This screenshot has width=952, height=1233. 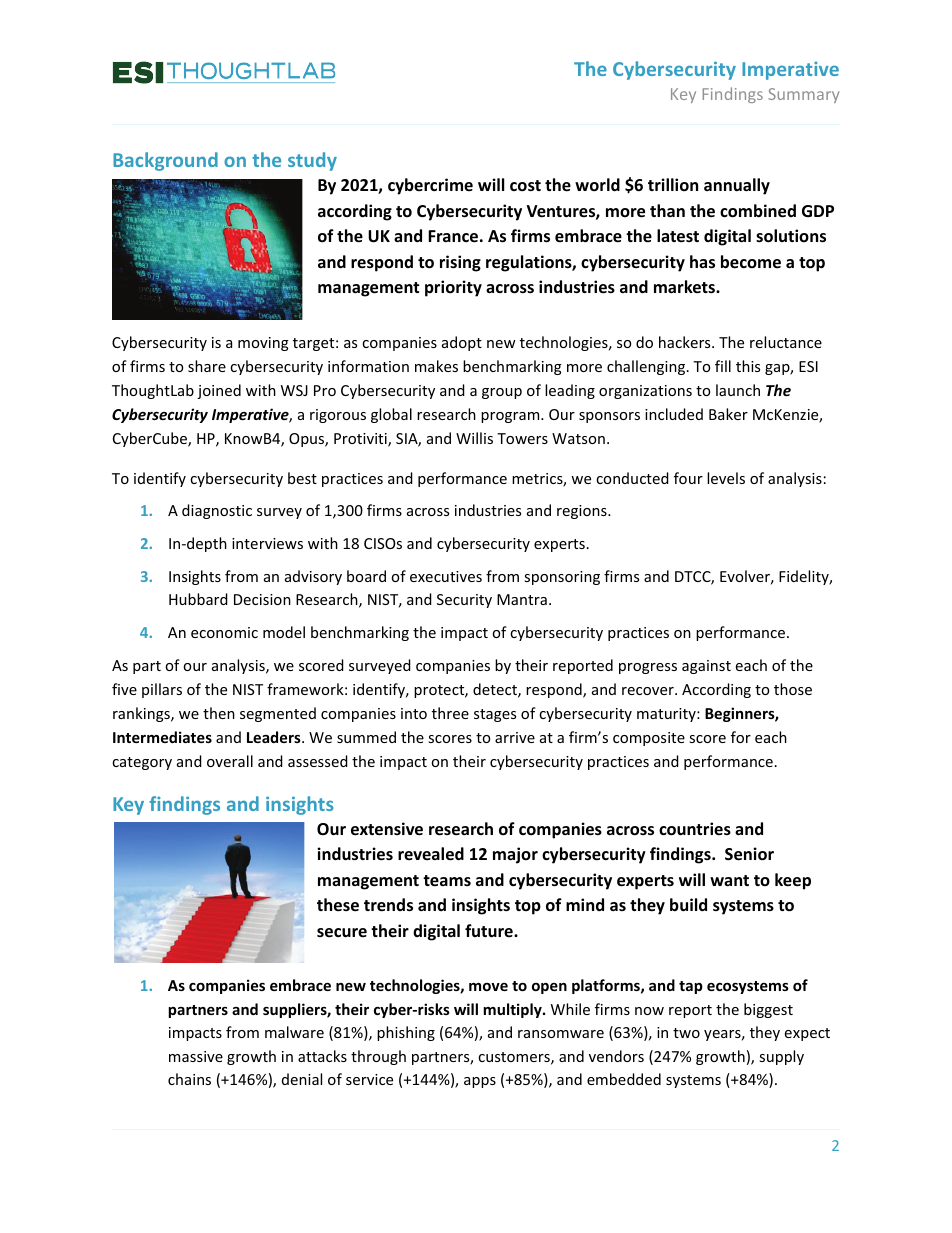 What do you see at coordinates (525, 186) in the screenshot?
I see `cost` at bounding box center [525, 186].
